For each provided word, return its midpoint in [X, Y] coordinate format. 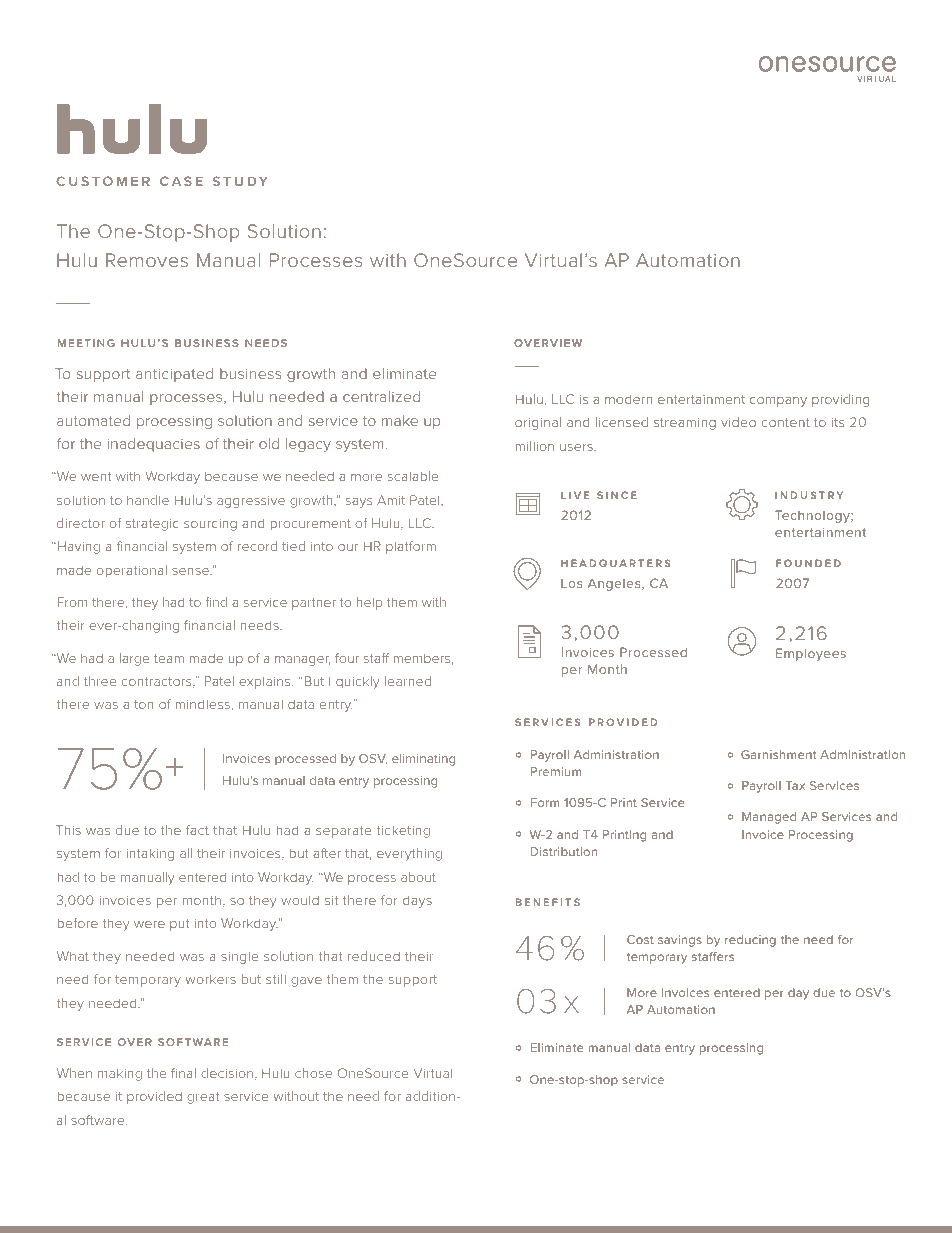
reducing [750, 941]
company [778, 402]
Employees [811, 654]
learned [408, 681]
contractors [158, 682]
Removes [147, 260]
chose [313, 1073]
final [183, 1073]
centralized [381, 396]
